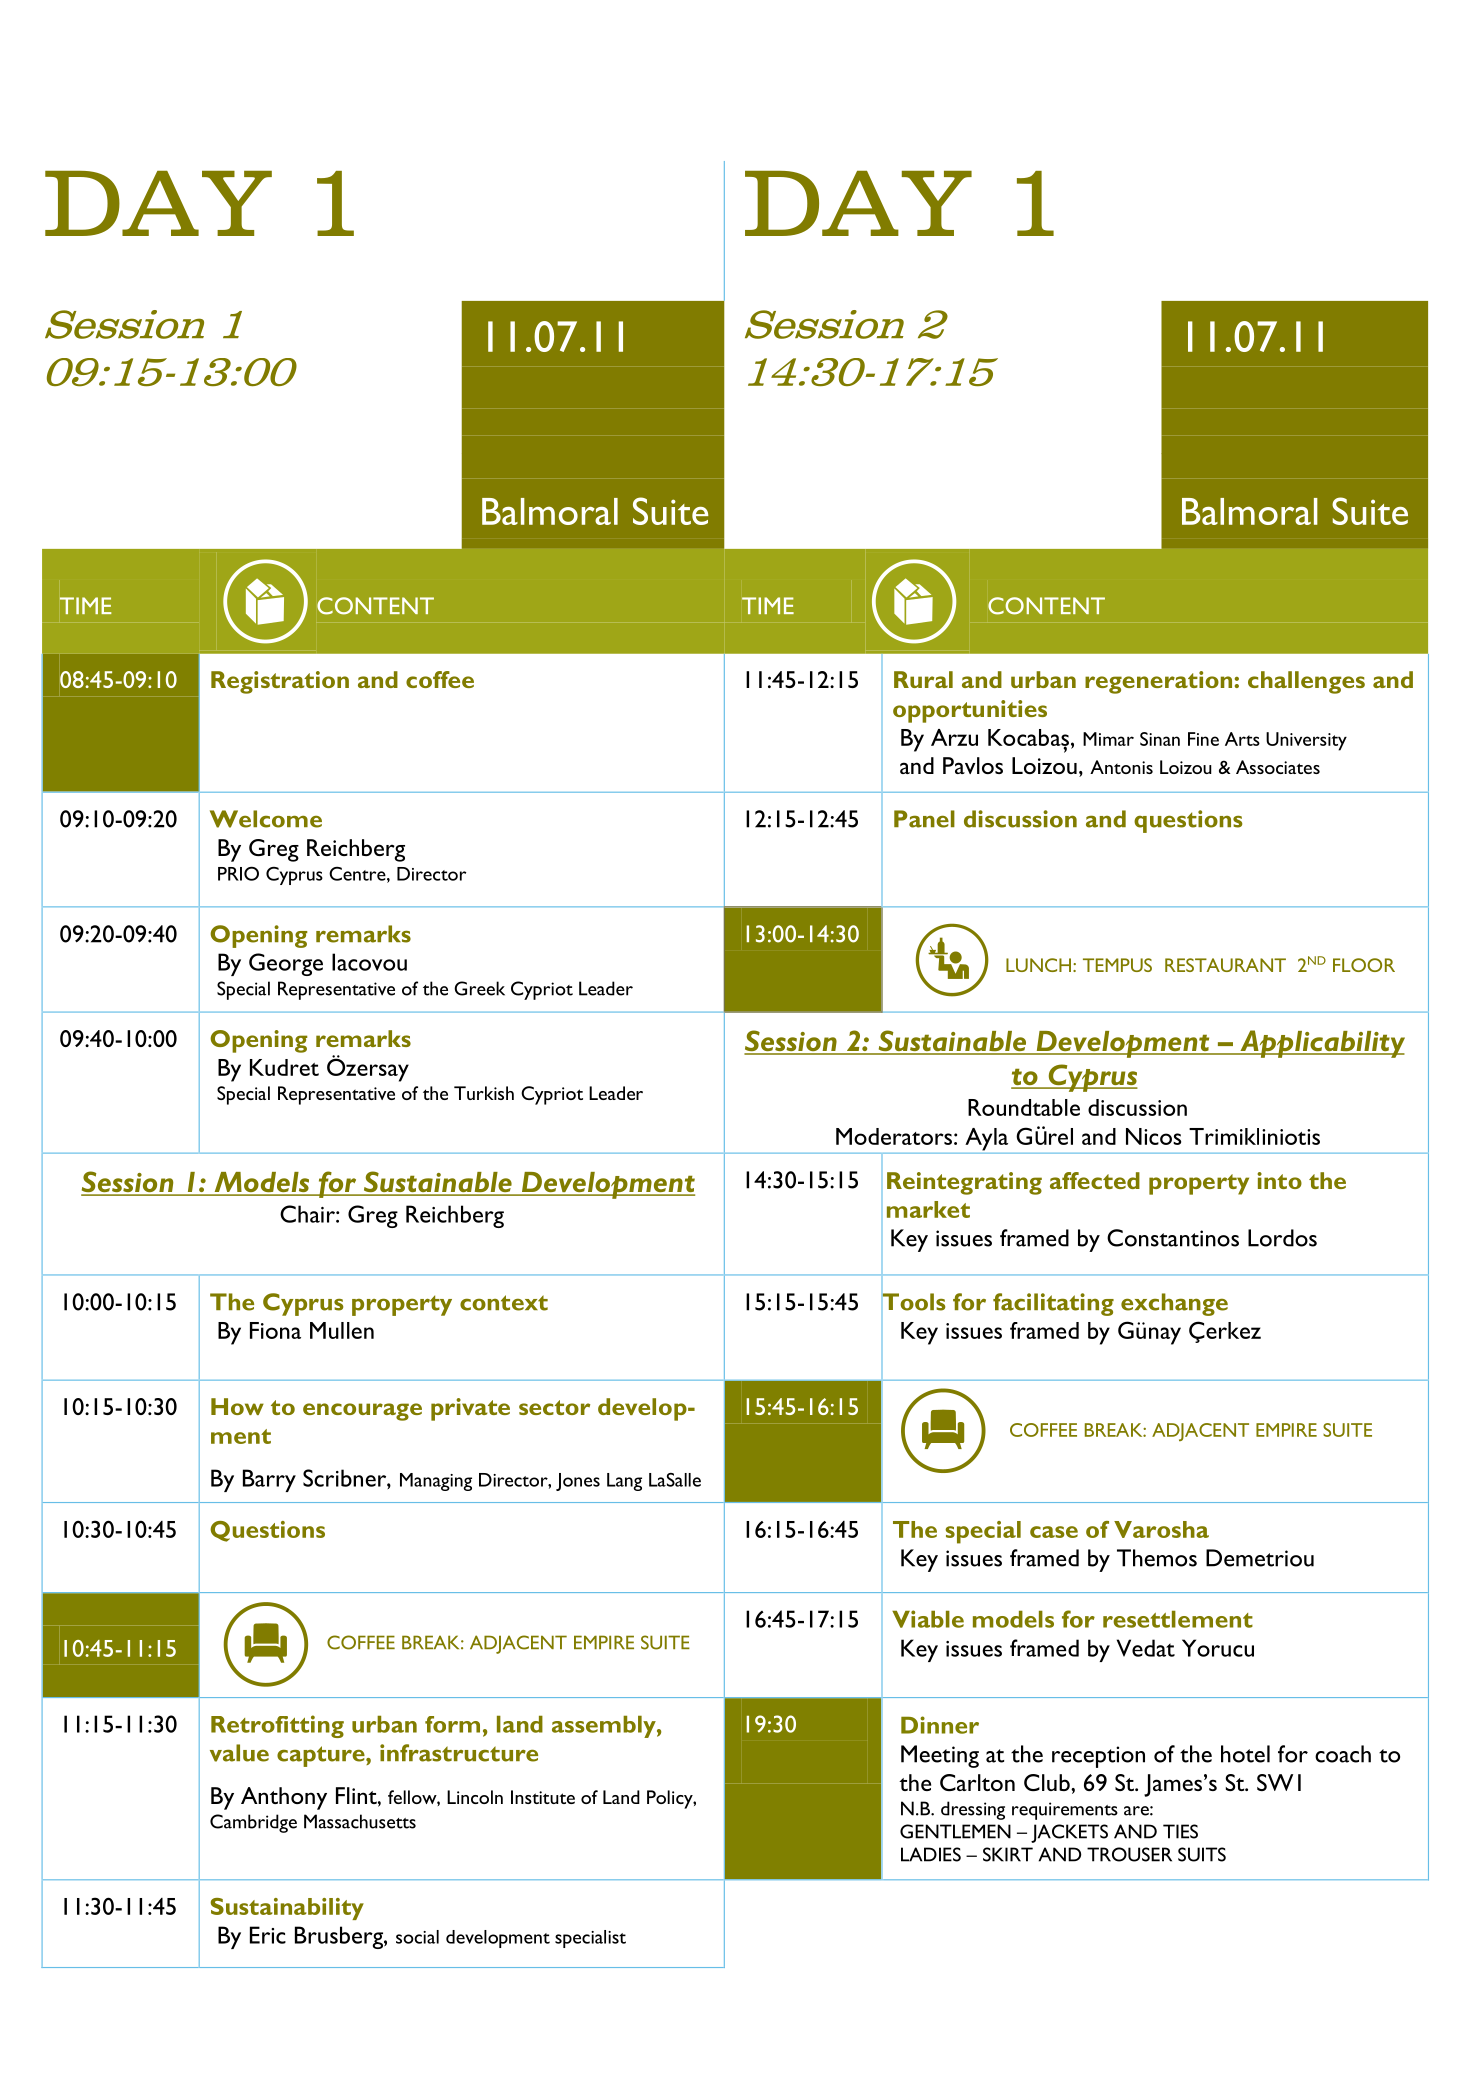  I want to click on LADIES, so click(931, 1854).
